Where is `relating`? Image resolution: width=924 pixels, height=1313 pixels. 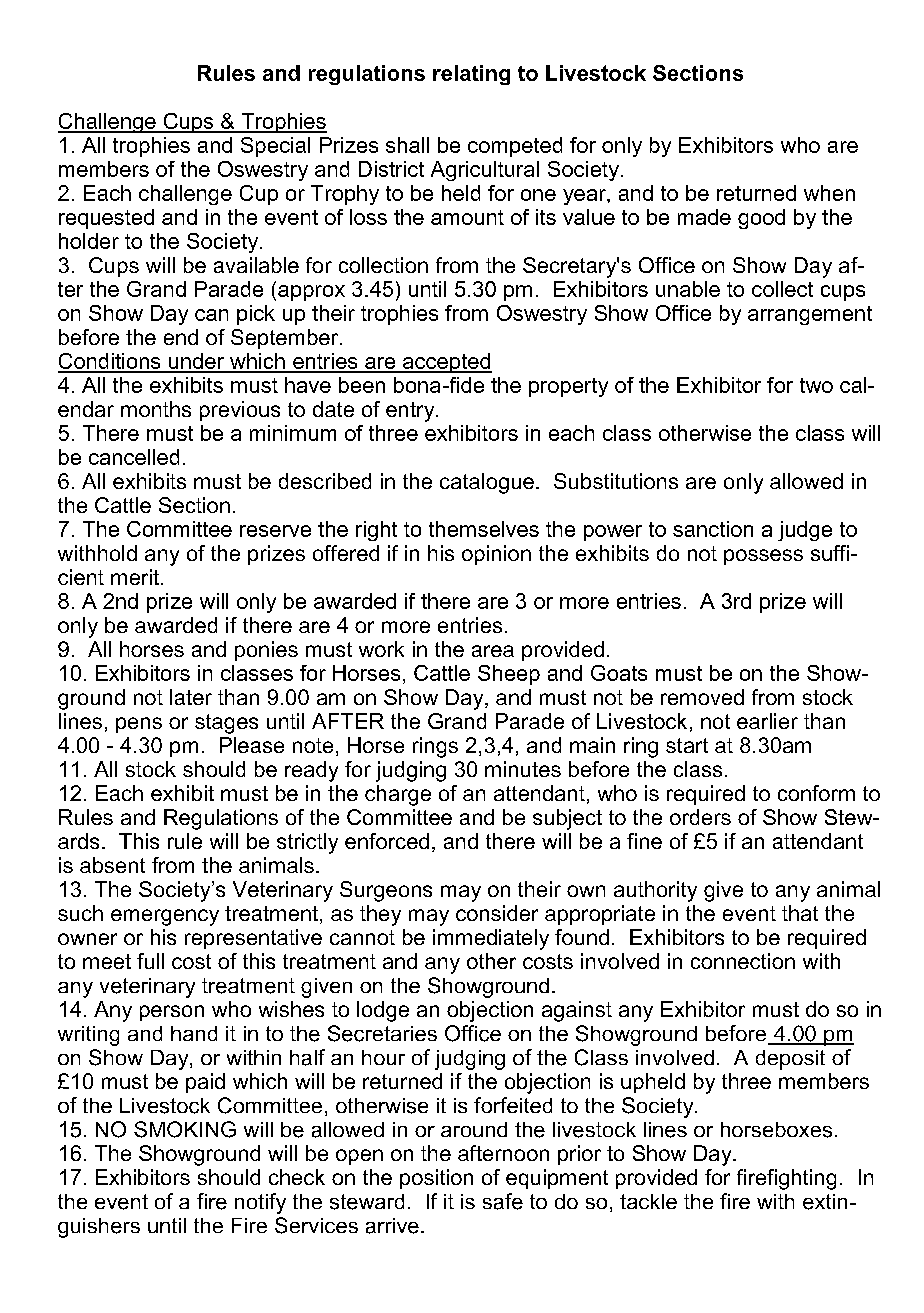 relating is located at coordinates (471, 75).
